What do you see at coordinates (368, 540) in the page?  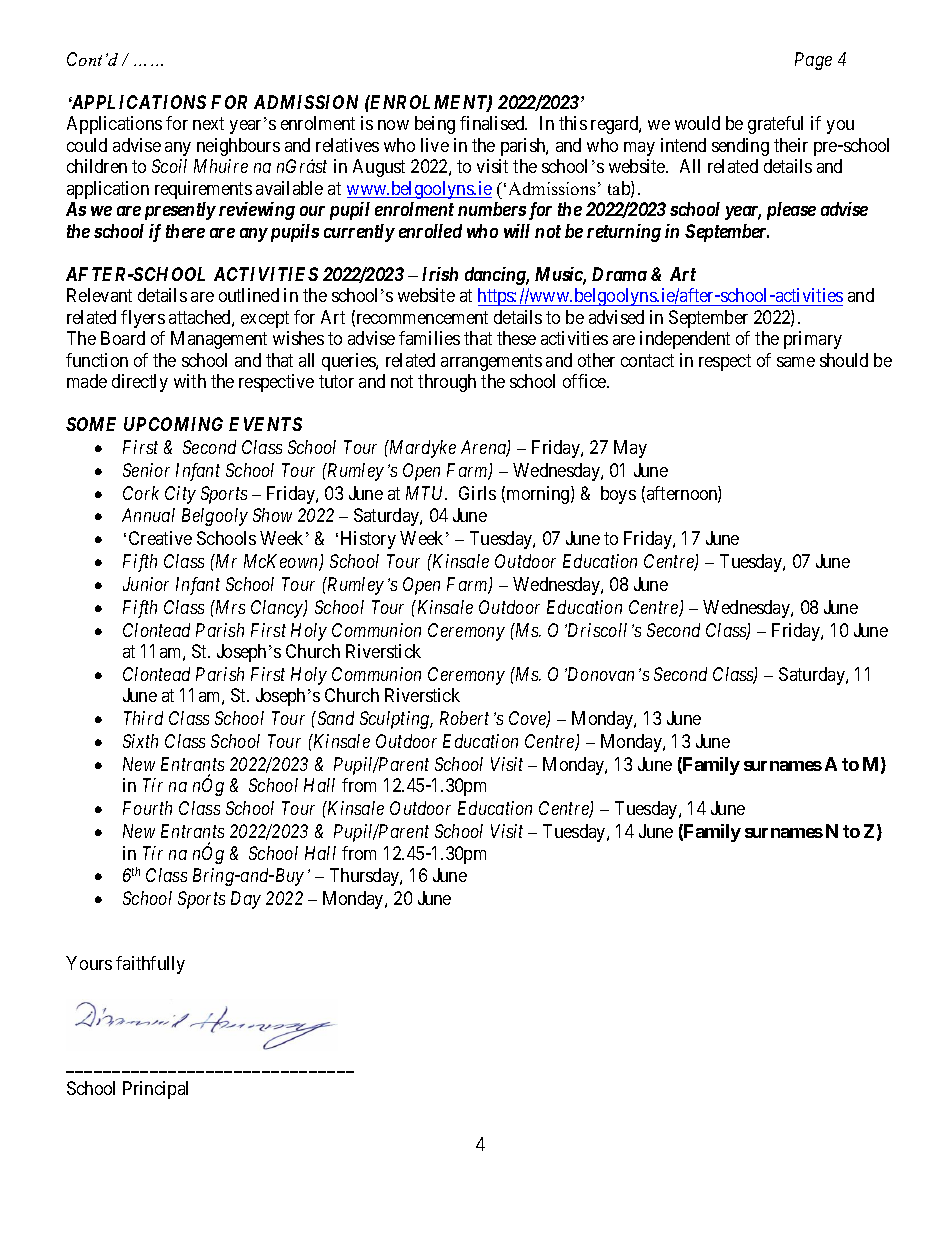 I see `History` at bounding box center [368, 540].
